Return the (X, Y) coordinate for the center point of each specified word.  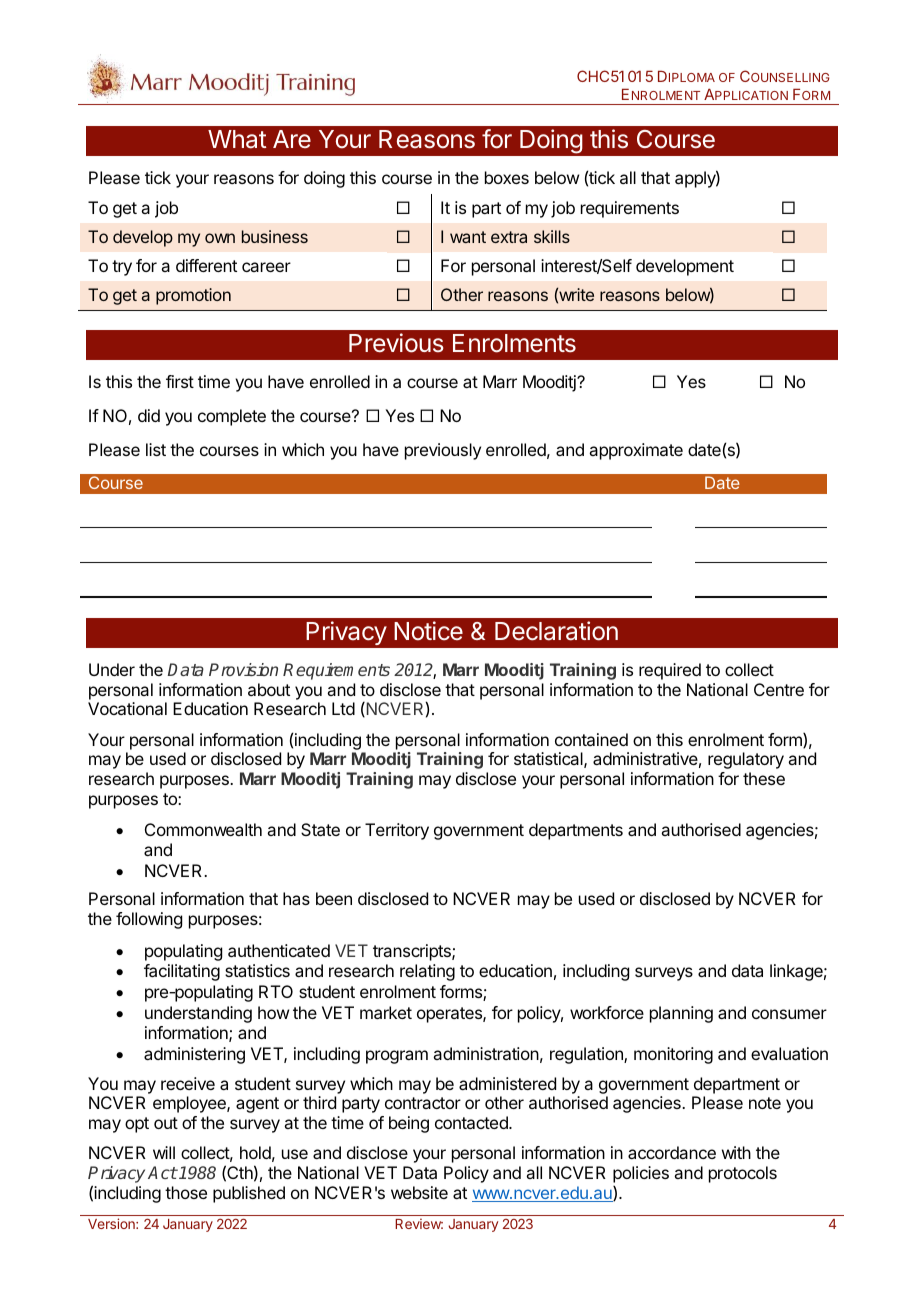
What (237, 139)
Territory (397, 831)
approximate (636, 451)
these (764, 778)
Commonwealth (203, 829)
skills (552, 236)
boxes (507, 177)
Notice (428, 631)
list (156, 449)
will (164, 1152)
